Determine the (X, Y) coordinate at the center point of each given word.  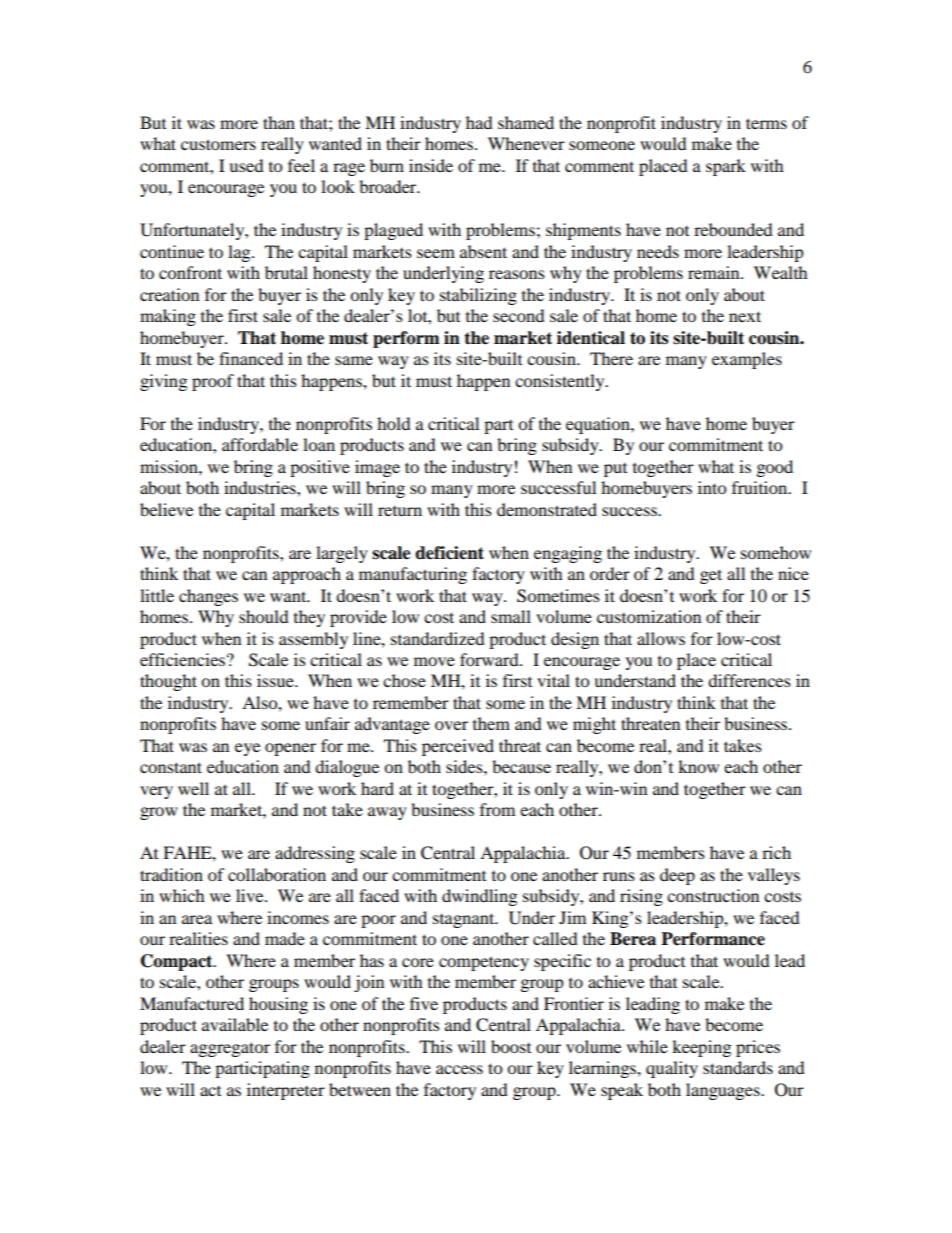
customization (649, 616)
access (459, 1069)
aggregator (230, 1049)
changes (208, 597)
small (511, 616)
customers (218, 144)
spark (726, 167)
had (479, 122)
